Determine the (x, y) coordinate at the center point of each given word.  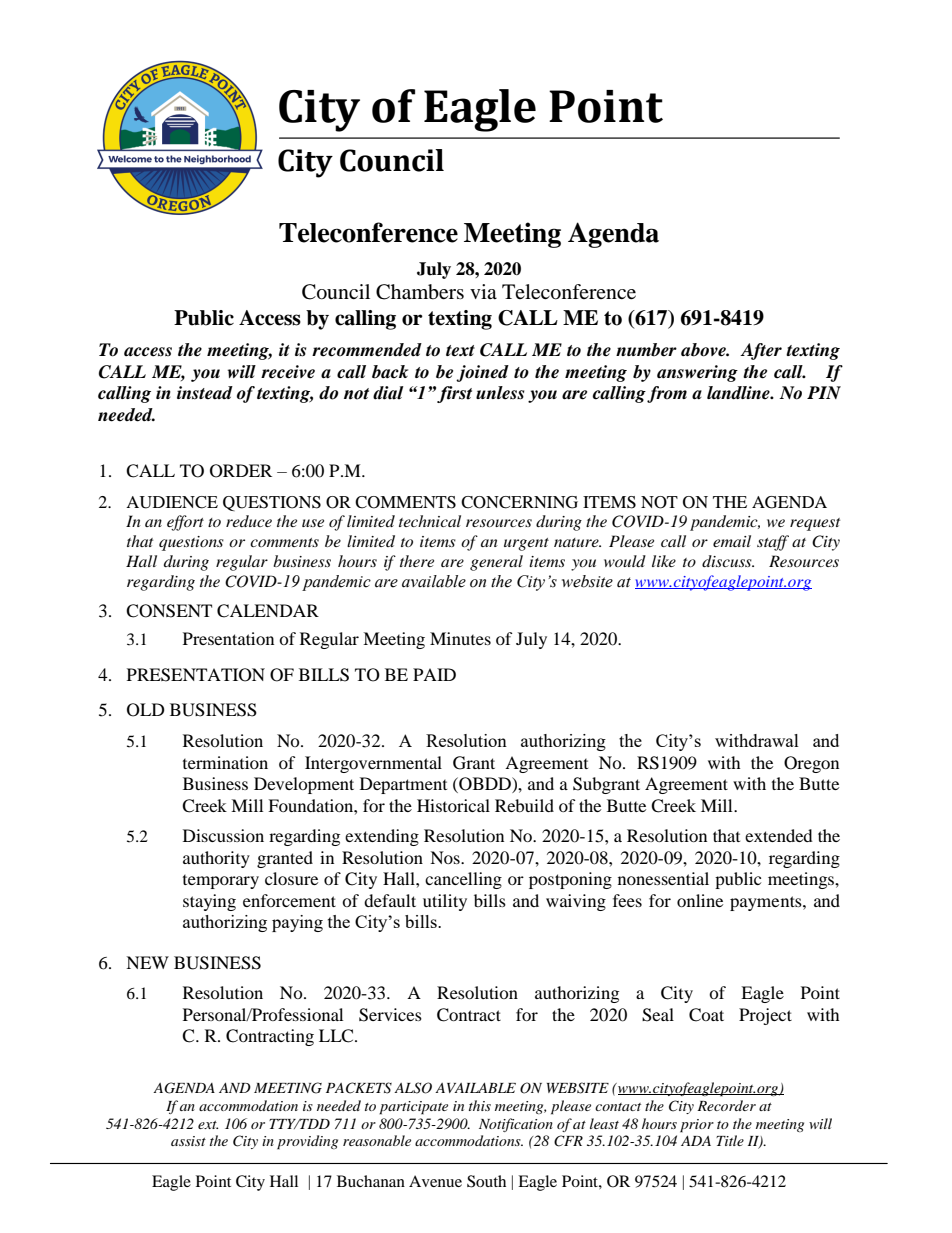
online (700, 900)
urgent (526, 544)
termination (225, 762)
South (486, 1181)
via (483, 291)
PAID (434, 674)
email (732, 541)
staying (209, 902)
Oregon (811, 764)
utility (445, 902)
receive (288, 372)
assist (188, 1141)
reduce (249, 521)
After (761, 351)
